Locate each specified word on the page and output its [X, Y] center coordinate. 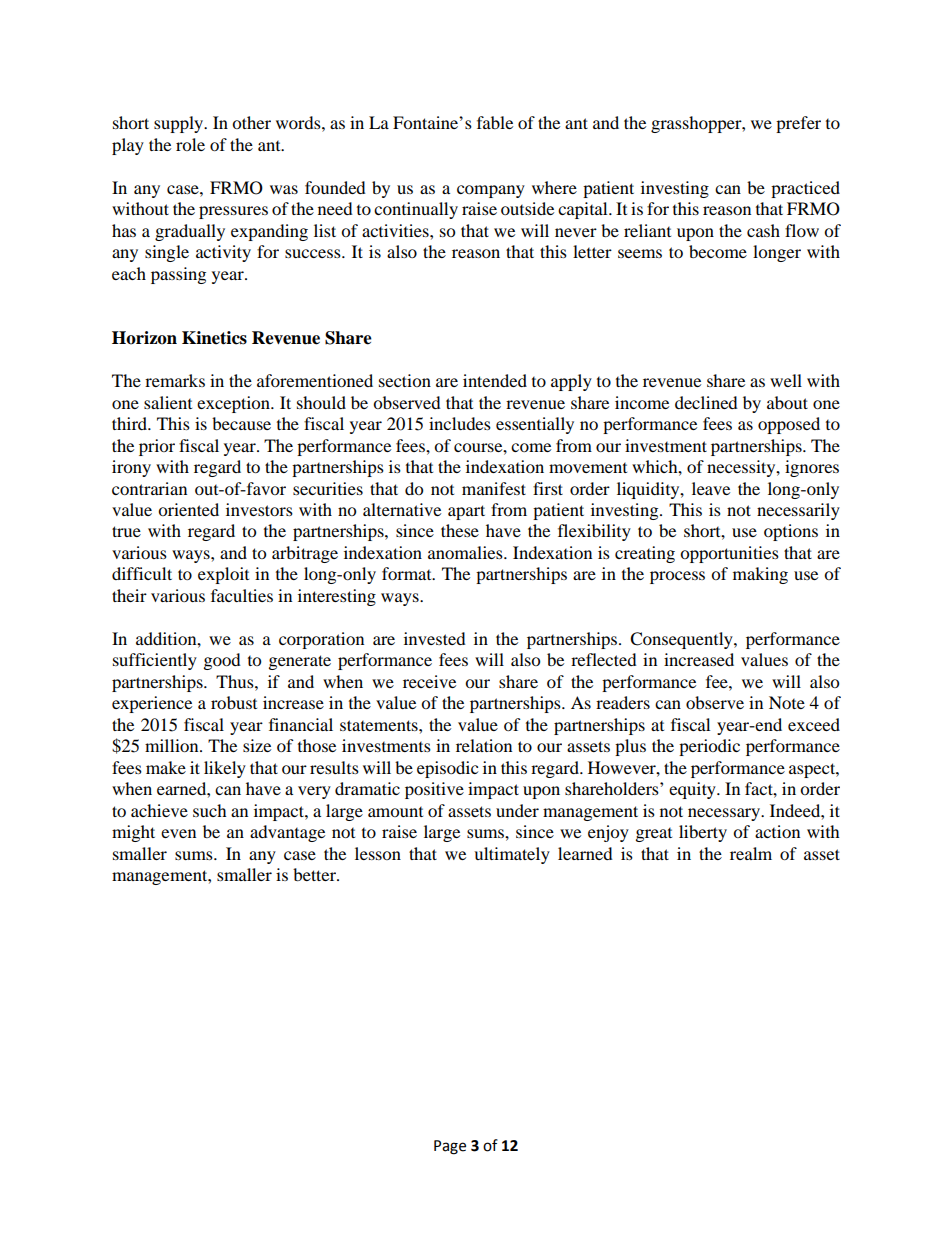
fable [495, 122]
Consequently [682, 640]
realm [751, 853]
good [222, 661]
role [190, 144]
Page [450, 1147]
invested [435, 638]
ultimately [512, 855]
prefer [798, 124]
